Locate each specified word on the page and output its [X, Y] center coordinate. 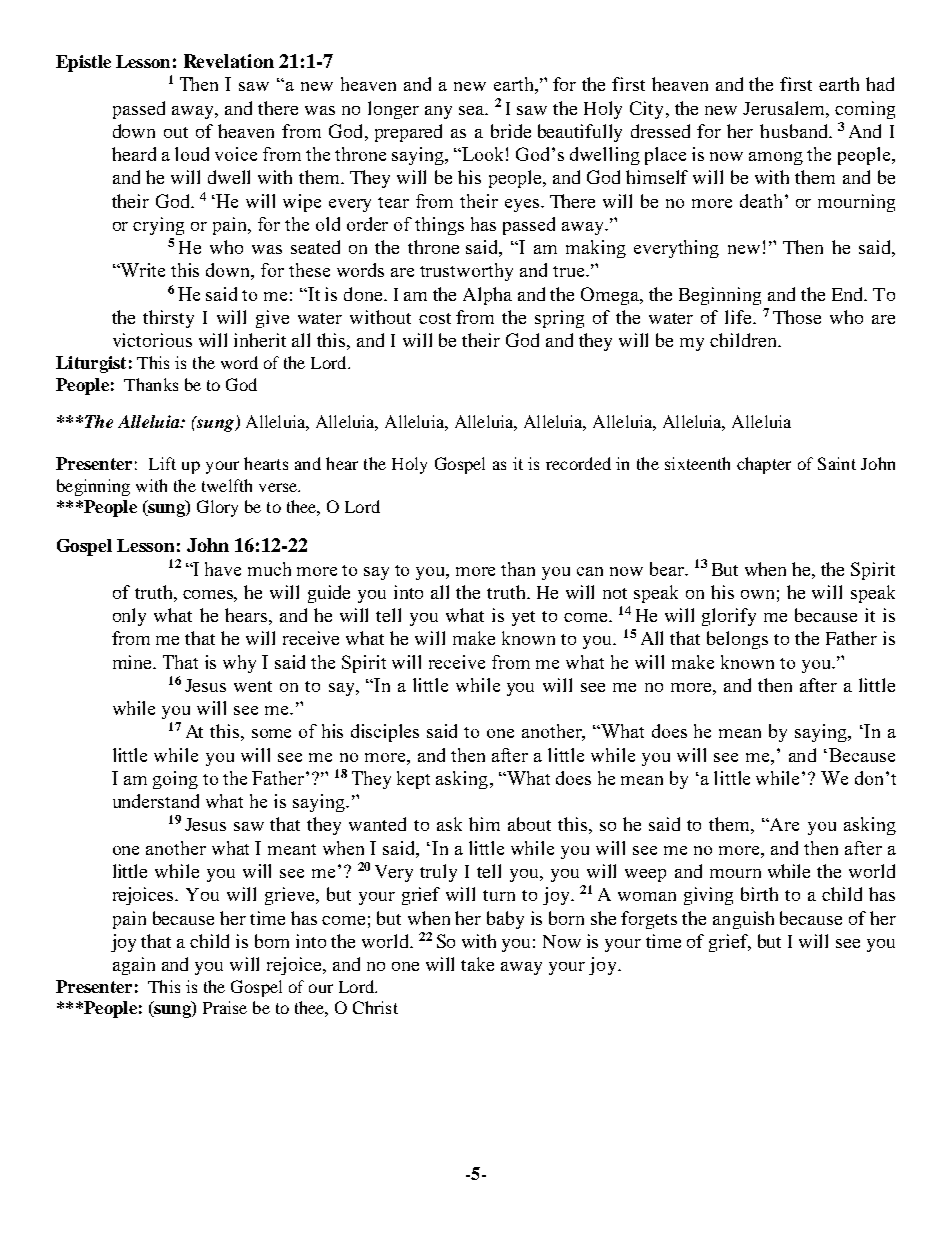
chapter [764, 465]
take [477, 964]
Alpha [487, 296]
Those [797, 317]
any [438, 112]
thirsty [168, 319]
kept [413, 780]
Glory [217, 508]
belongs [737, 640]
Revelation [229, 61]
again [134, 966]
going [175, 780]
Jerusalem [785, 108]
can [590, 571]
